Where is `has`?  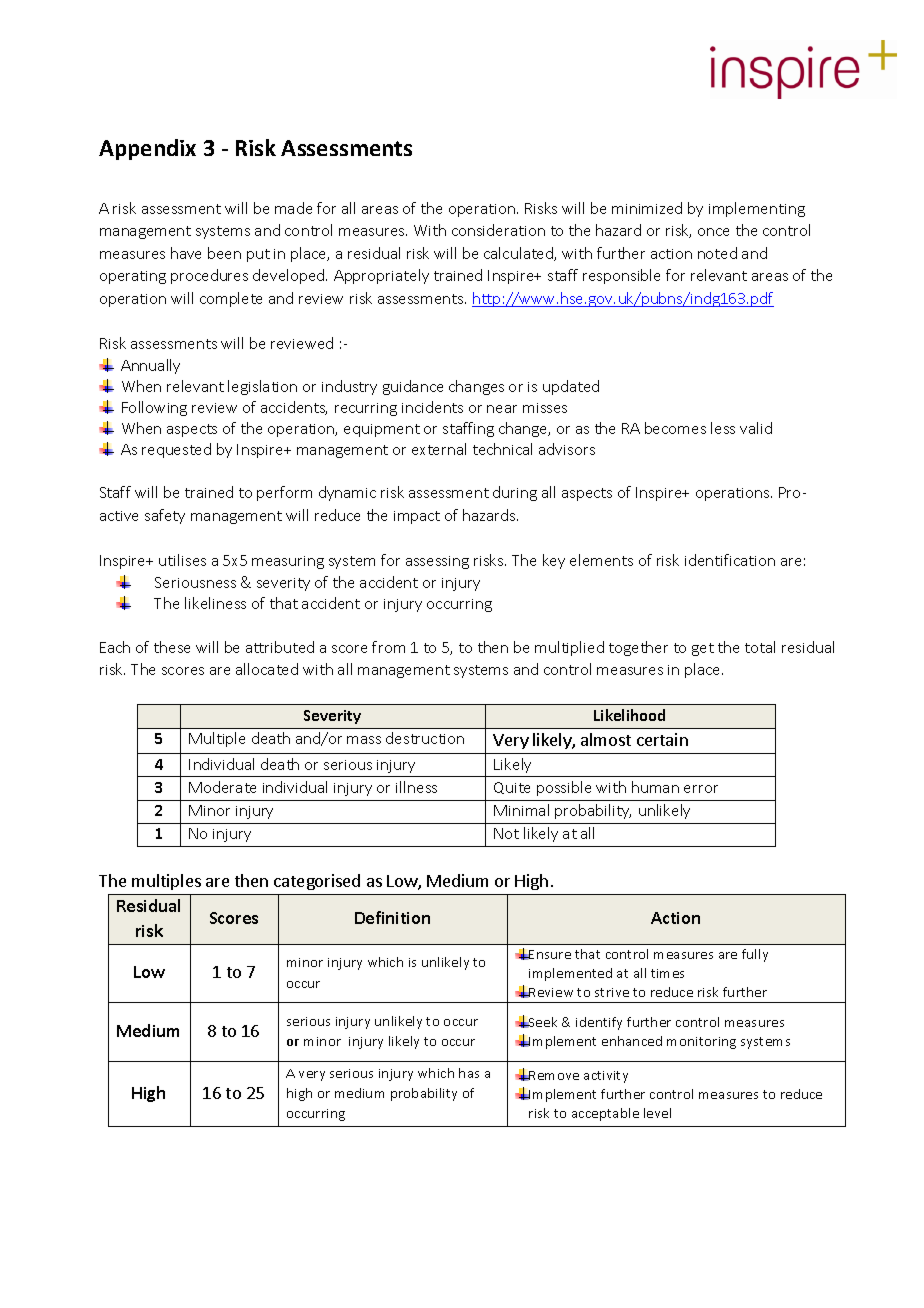
has is located at coordinates (469, 1073).
